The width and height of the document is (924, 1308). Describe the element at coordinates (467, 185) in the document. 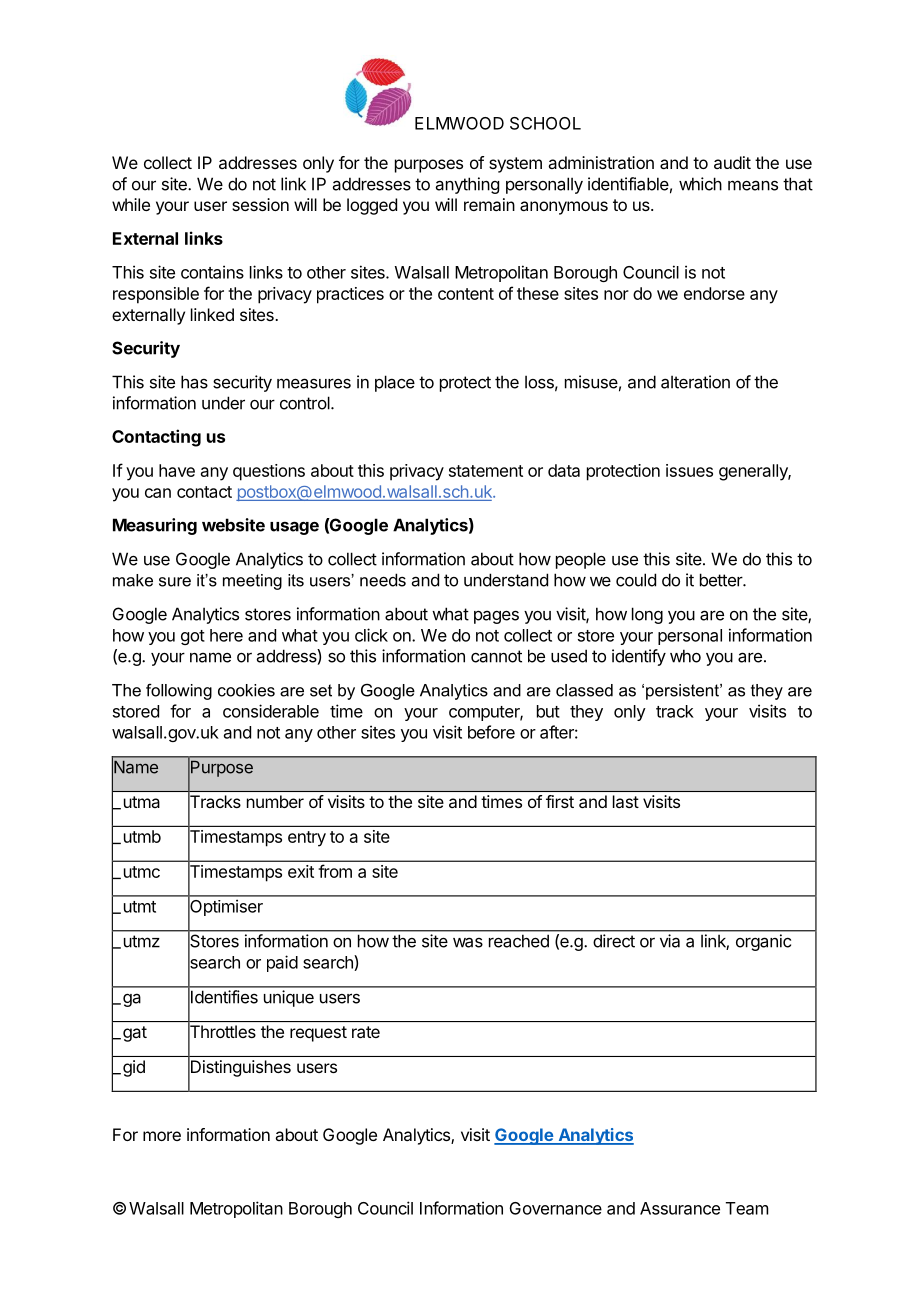

I see `anything` at that location.
